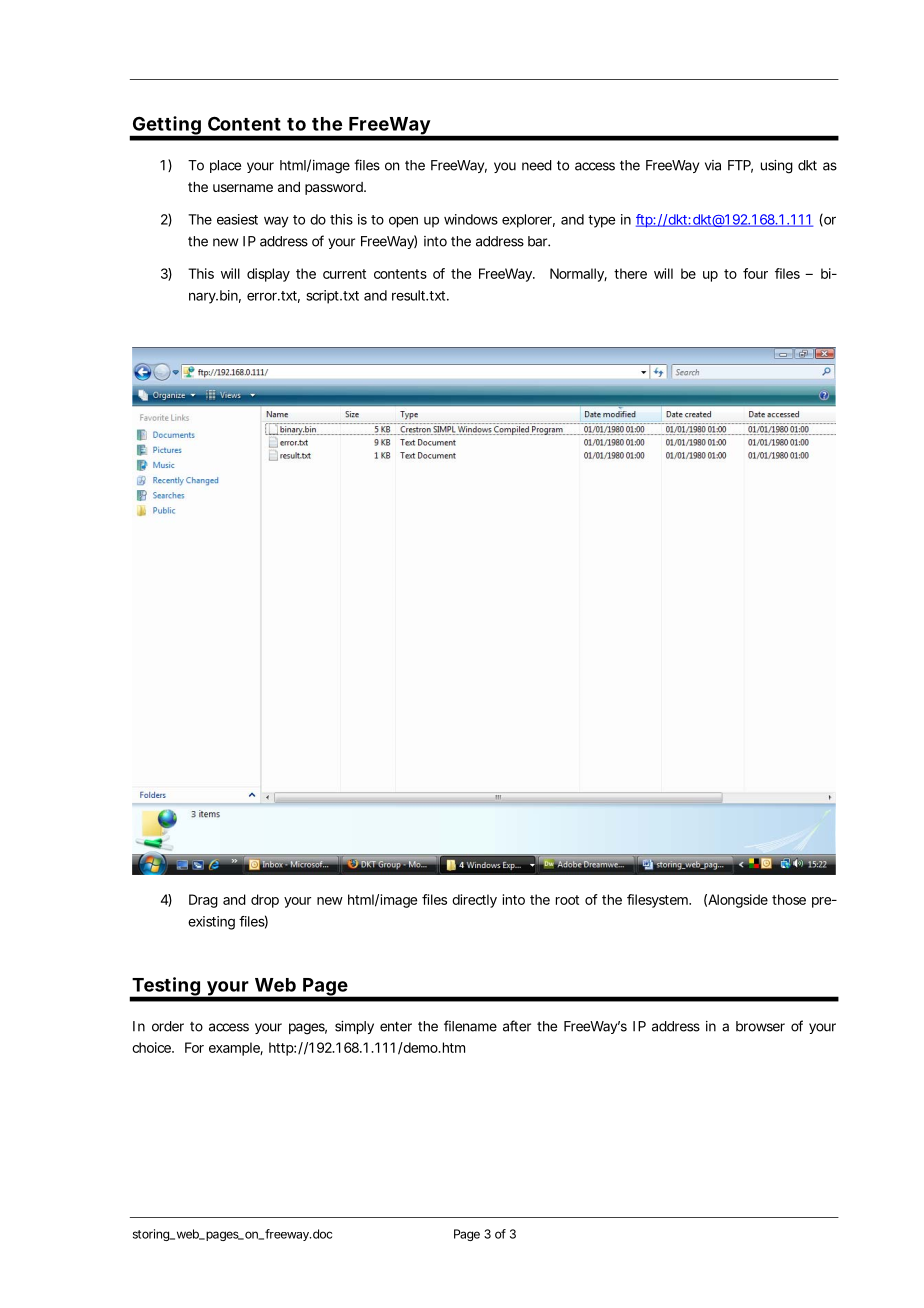  What do you see at coordinates (713, 165) in the screenshot?
I see `via` at bounding box center [713, 165].
